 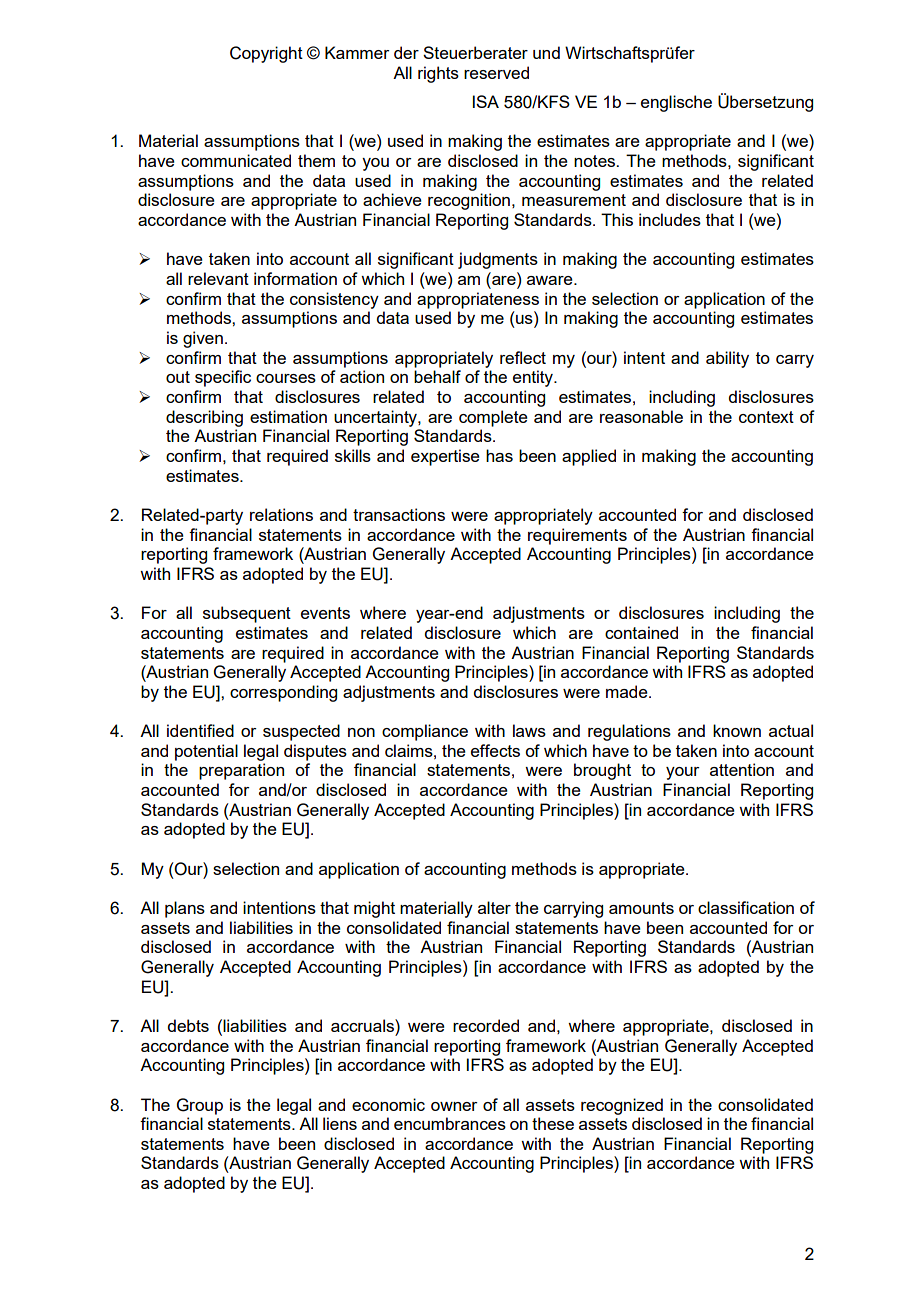 What do you see at coordinates (641, 632) in the image?
I see `contained` at bounding box center [641, 632].
